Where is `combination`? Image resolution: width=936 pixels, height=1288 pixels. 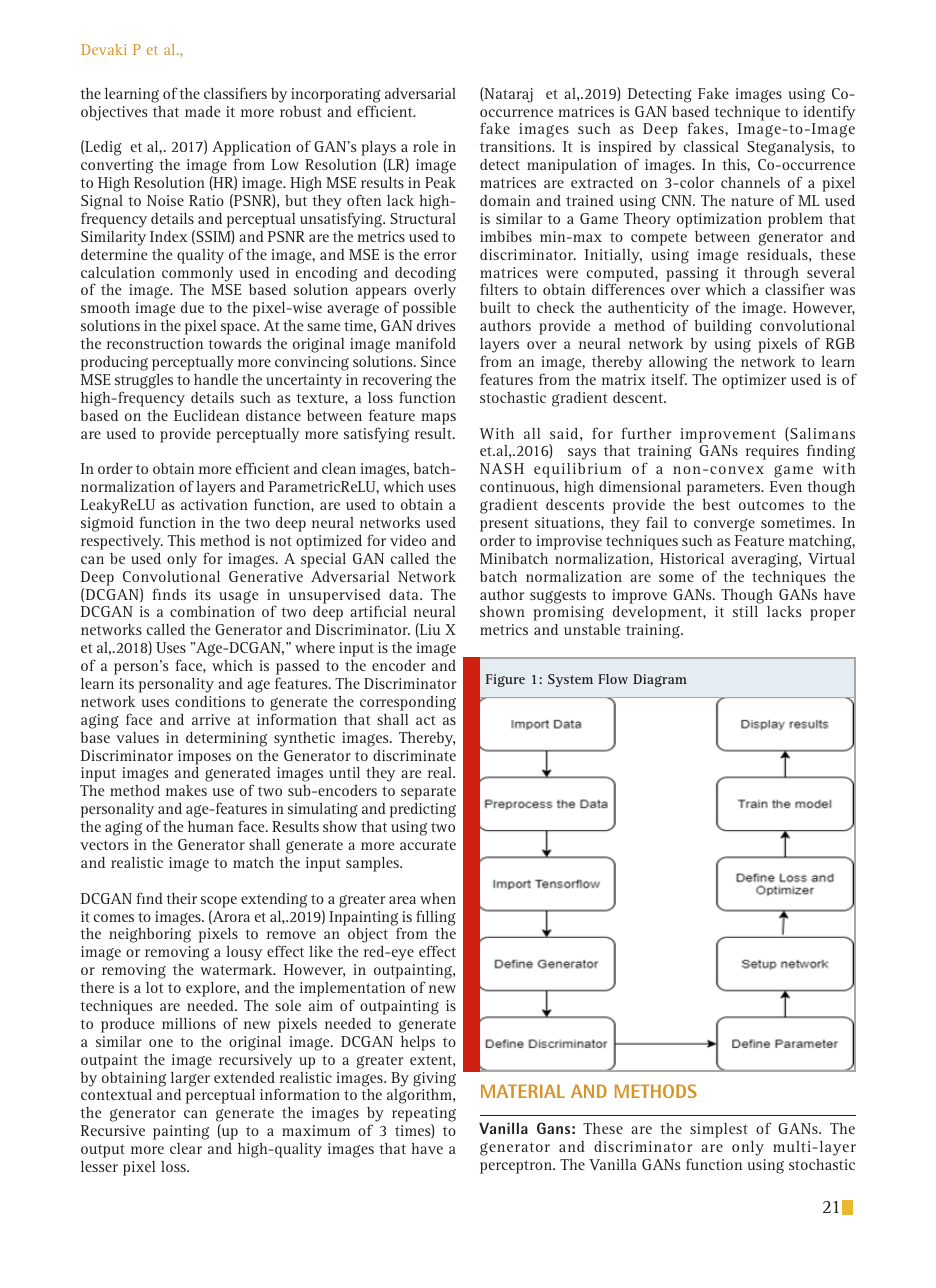
combination is located at coordinates (212, 611).
